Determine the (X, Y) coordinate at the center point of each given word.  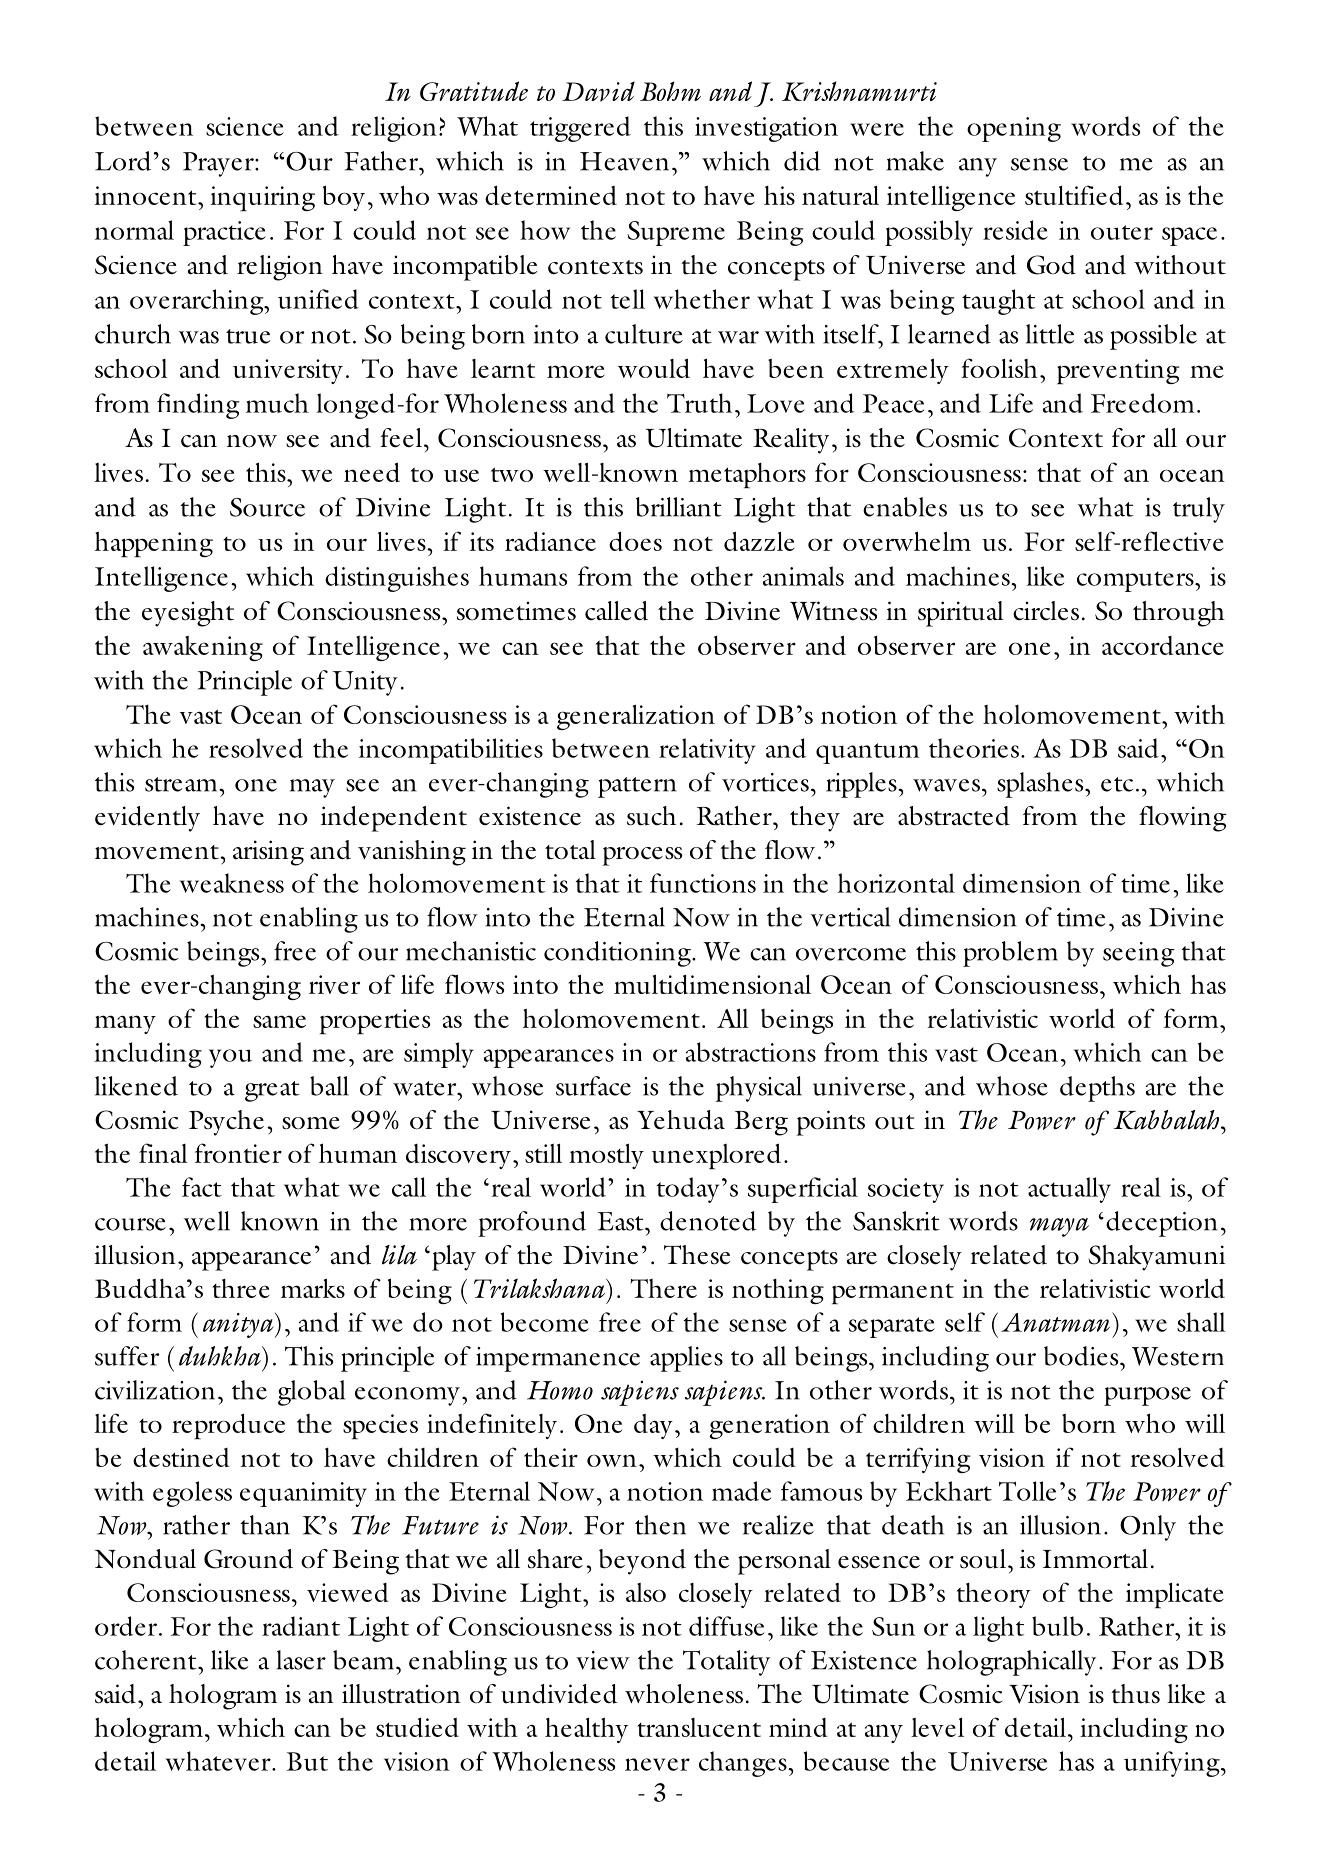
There (663, 1288)
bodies (1082, 1356)
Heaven (624, 161)
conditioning (618, 954)
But (307, 1761)
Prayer (219, 164)
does (635, 541)
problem (1010, 954)
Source (267, 507)
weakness (232, 883)
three (241, 1288)
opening (1014, 129)
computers (1136, 581)
